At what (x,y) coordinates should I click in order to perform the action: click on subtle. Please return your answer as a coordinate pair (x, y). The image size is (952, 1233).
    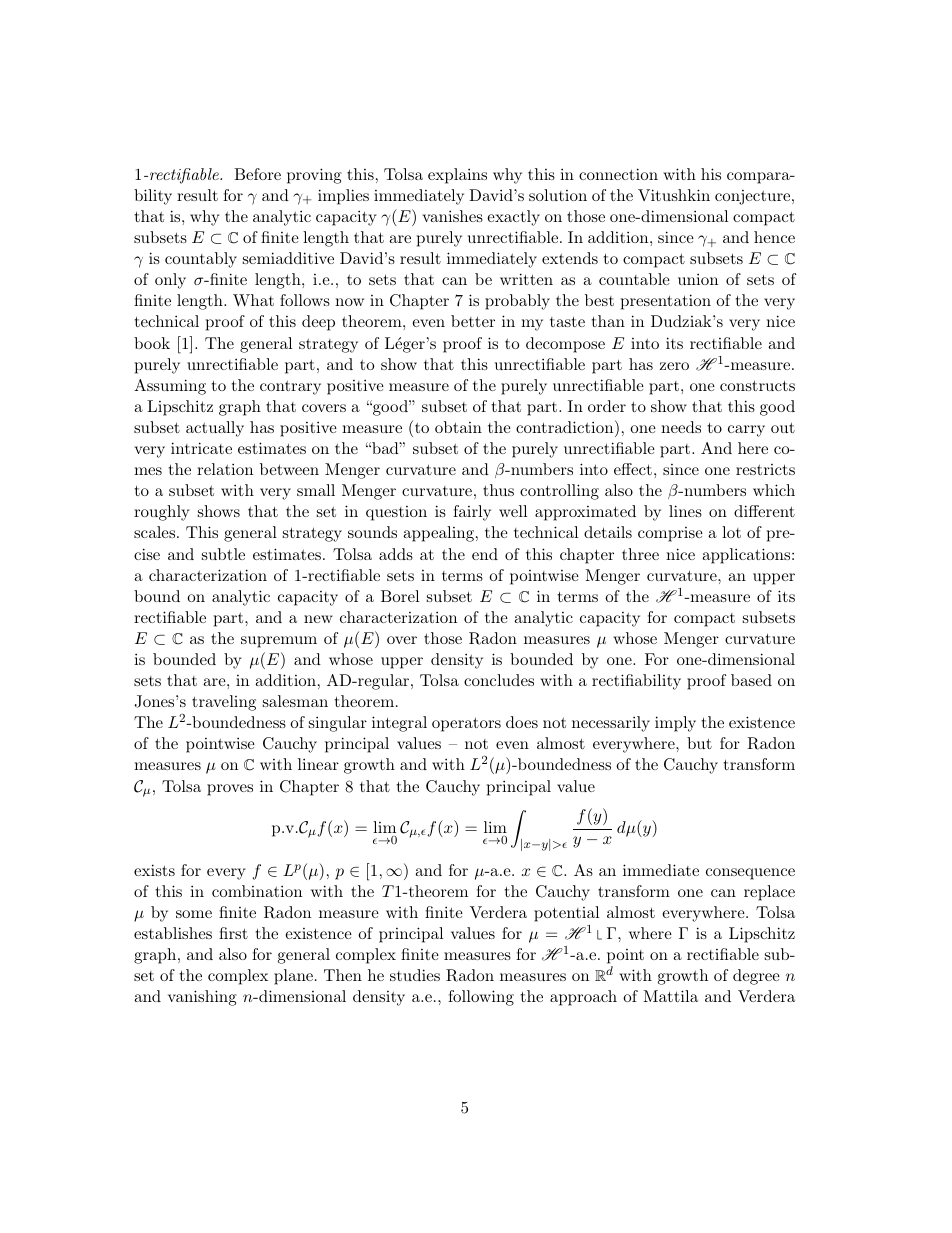
    Looking at the image, I should click on (223, 554).
